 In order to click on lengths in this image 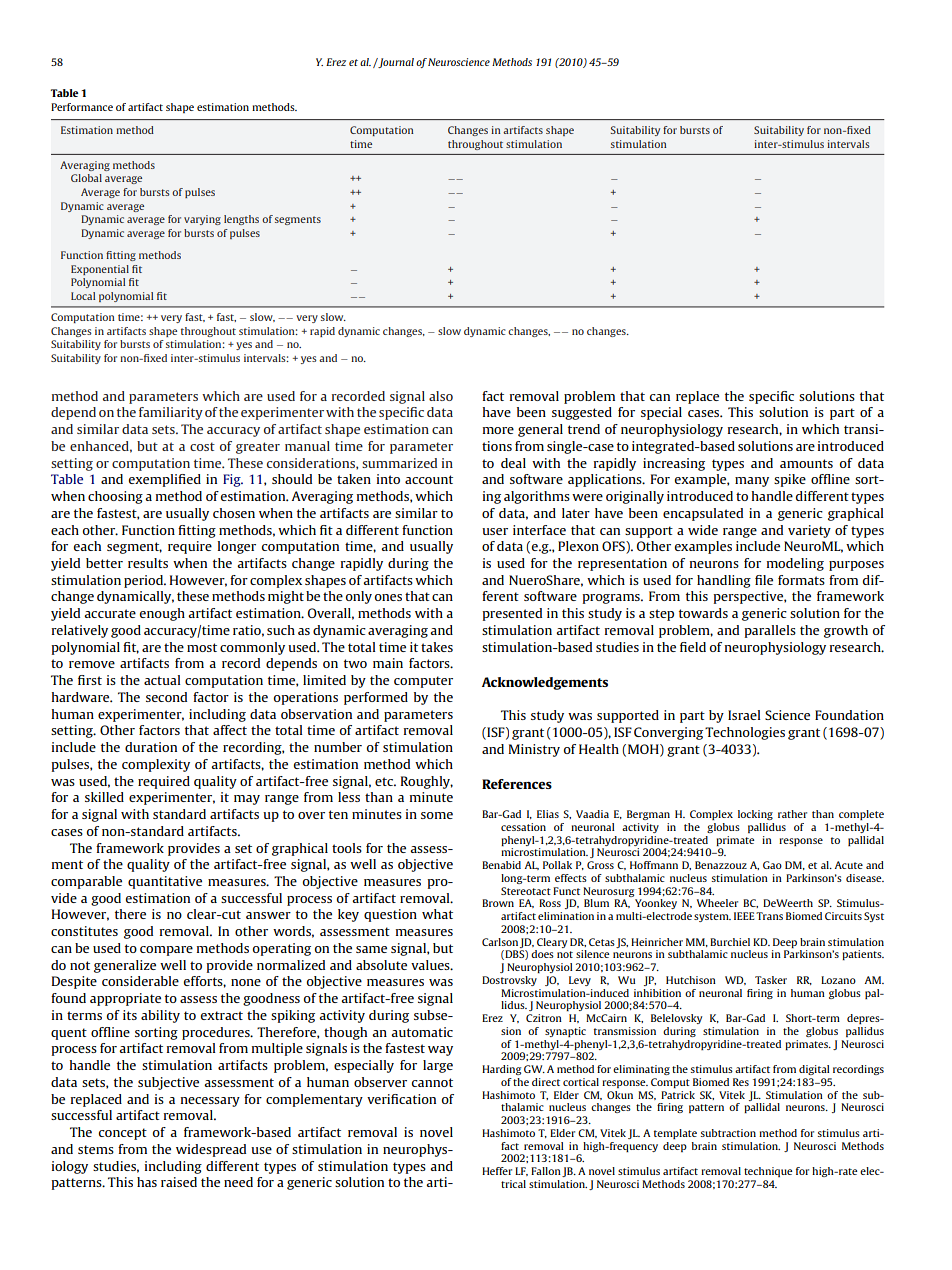, I will do `click(241, 220)`.
